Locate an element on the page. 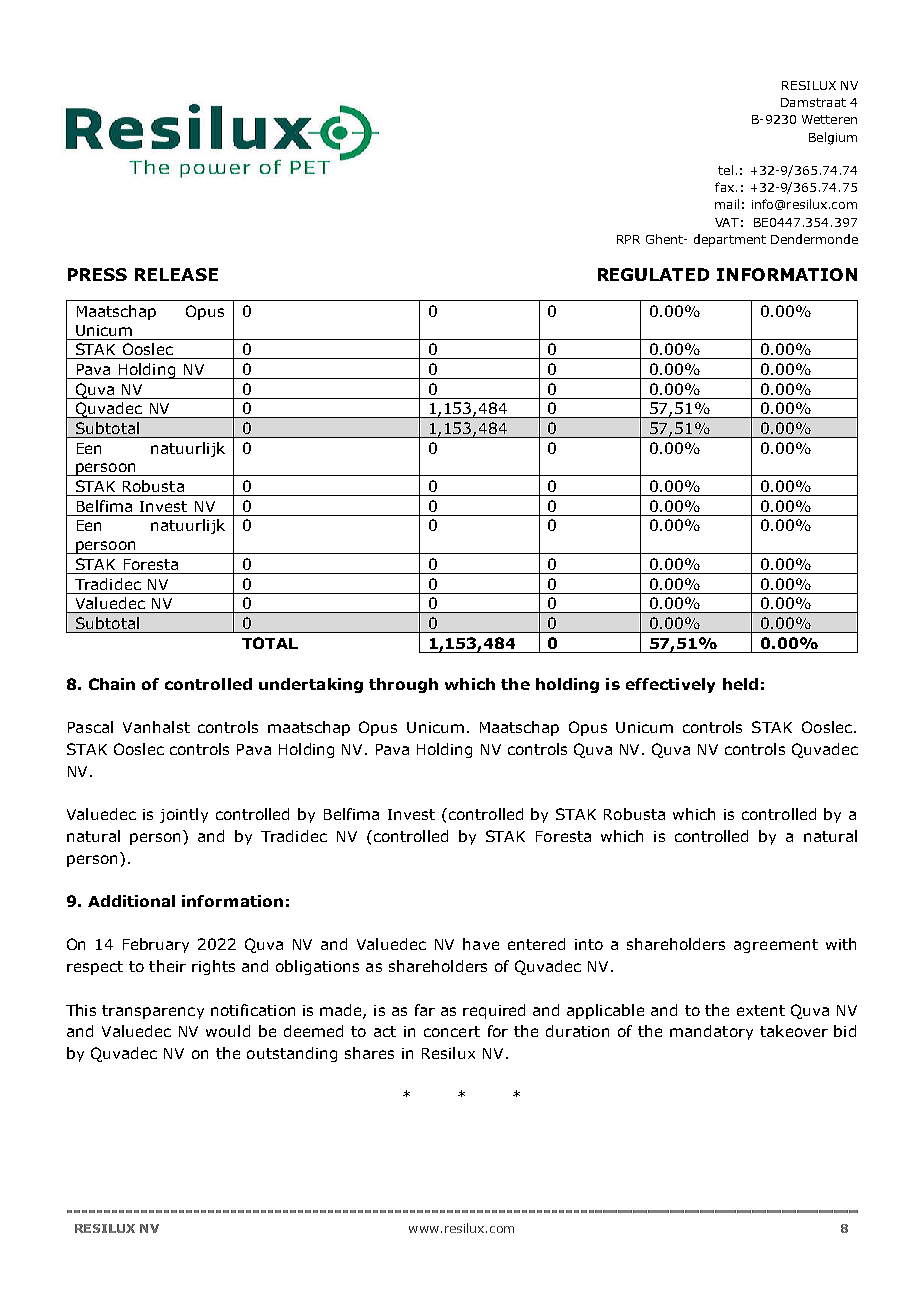 Image resolution: width=924 pixels, height=1308 pixels. REGULATED is located at coordinates (653, 274).
